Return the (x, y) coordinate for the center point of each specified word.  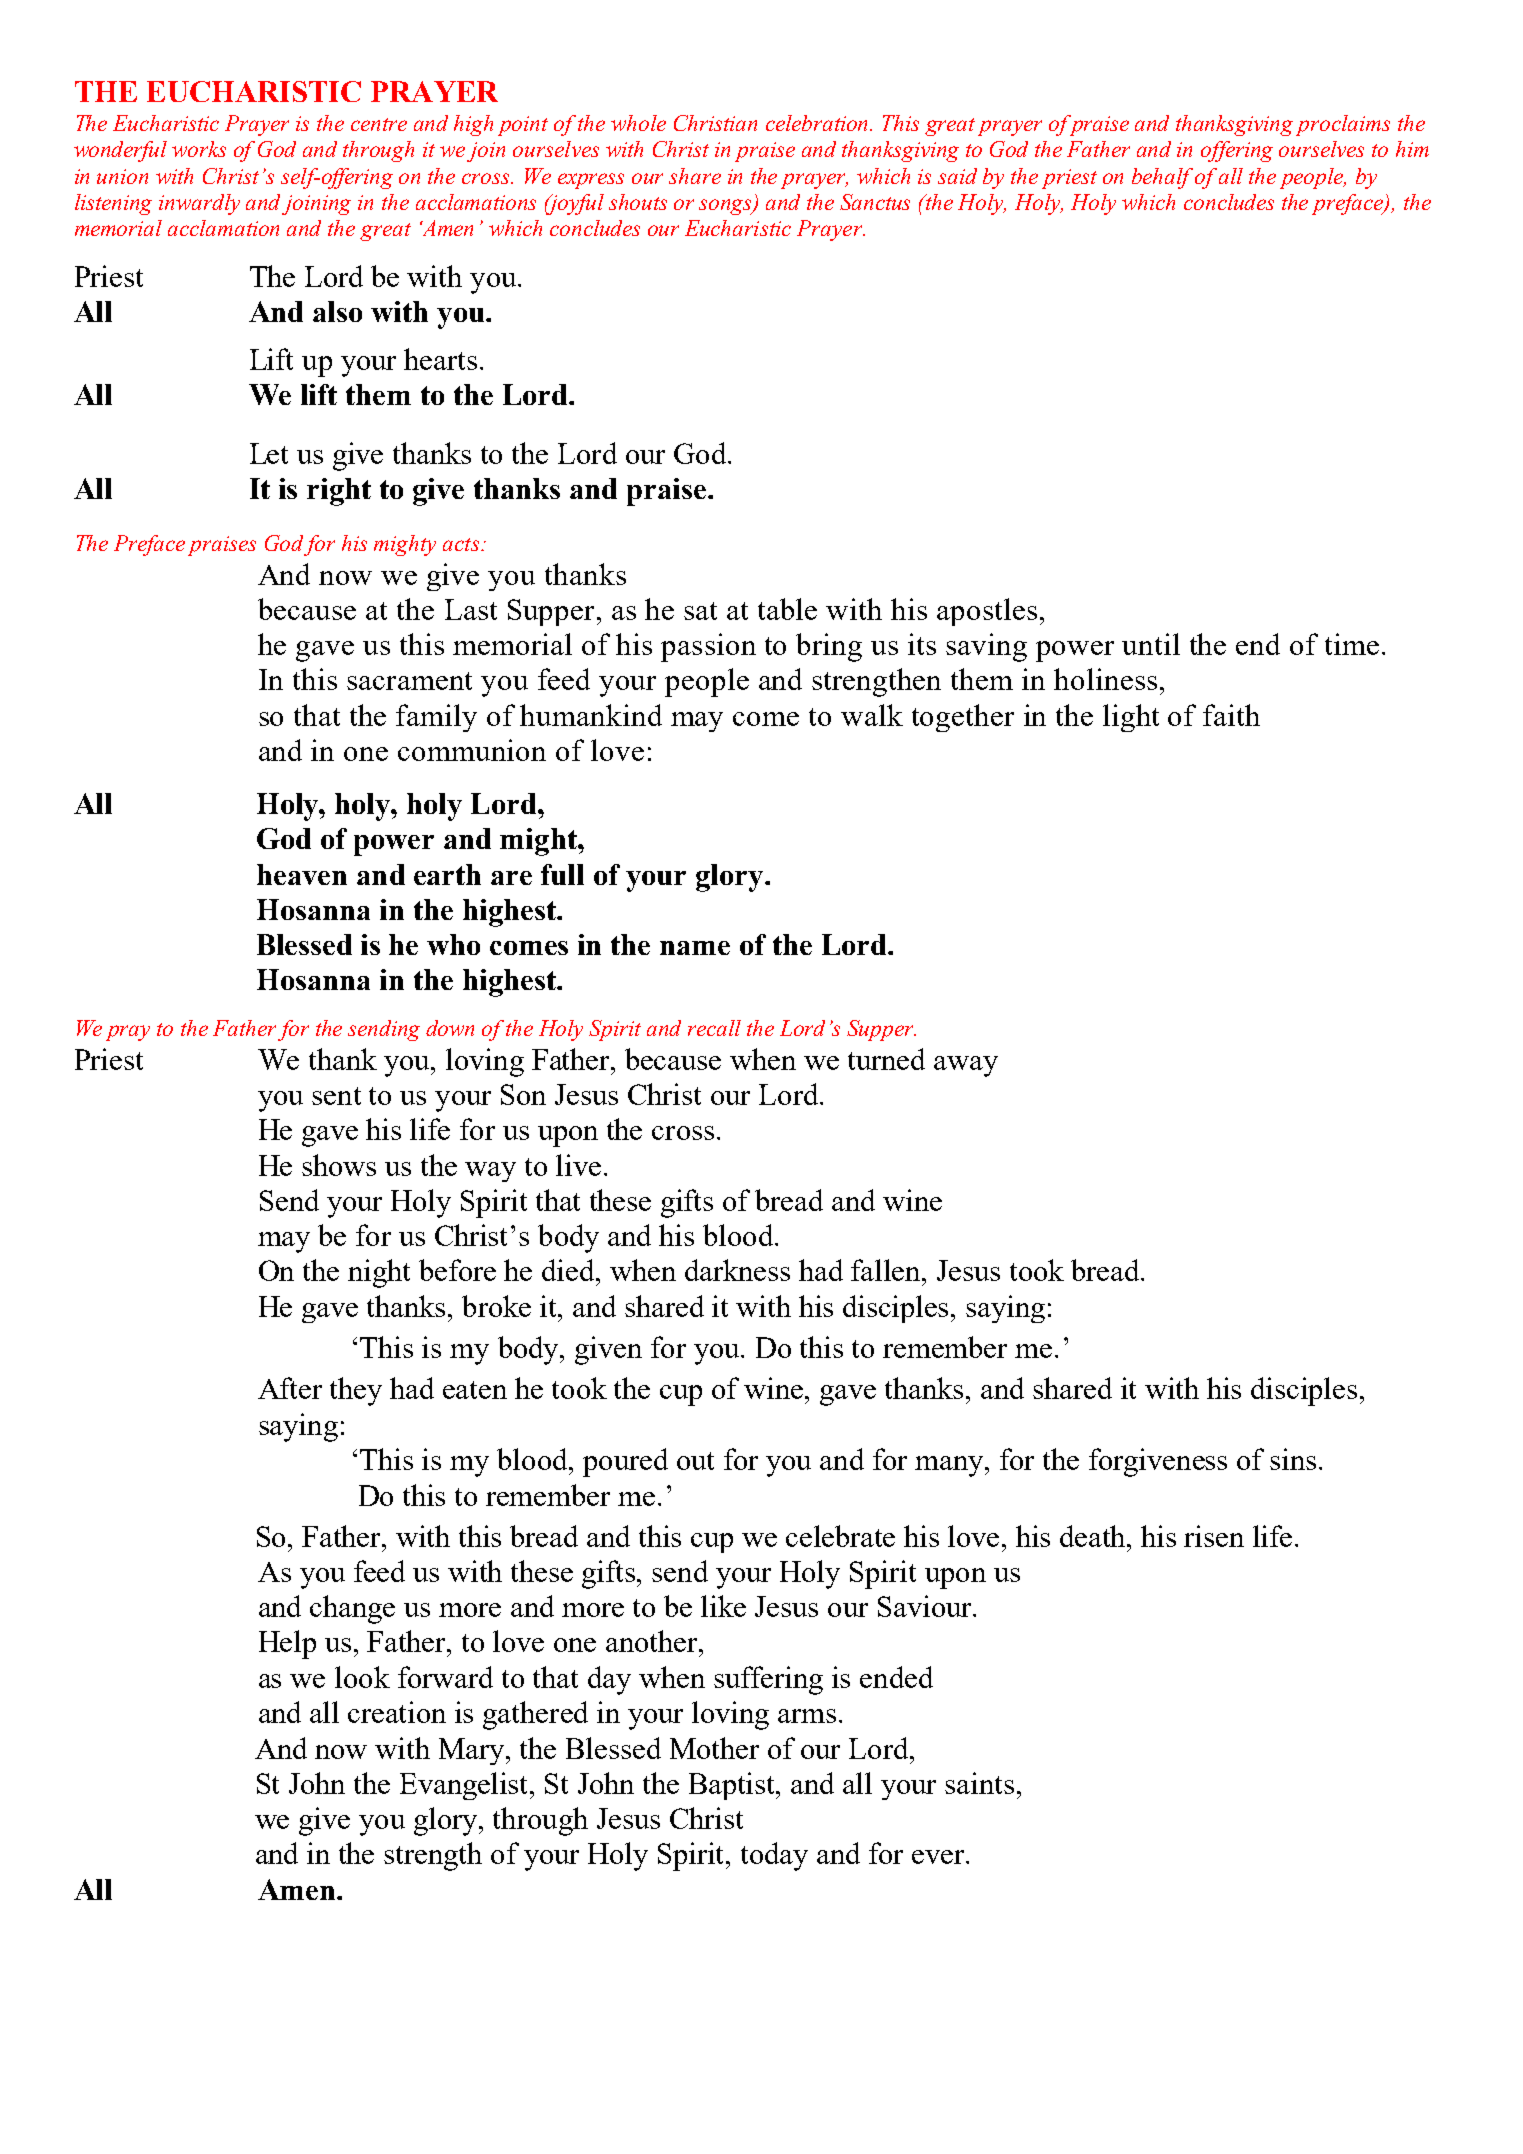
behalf (1162, 178)
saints (979, 1783)
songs (727, 207)
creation (397, 1712)
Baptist (733, 1786)
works (199, 149)
